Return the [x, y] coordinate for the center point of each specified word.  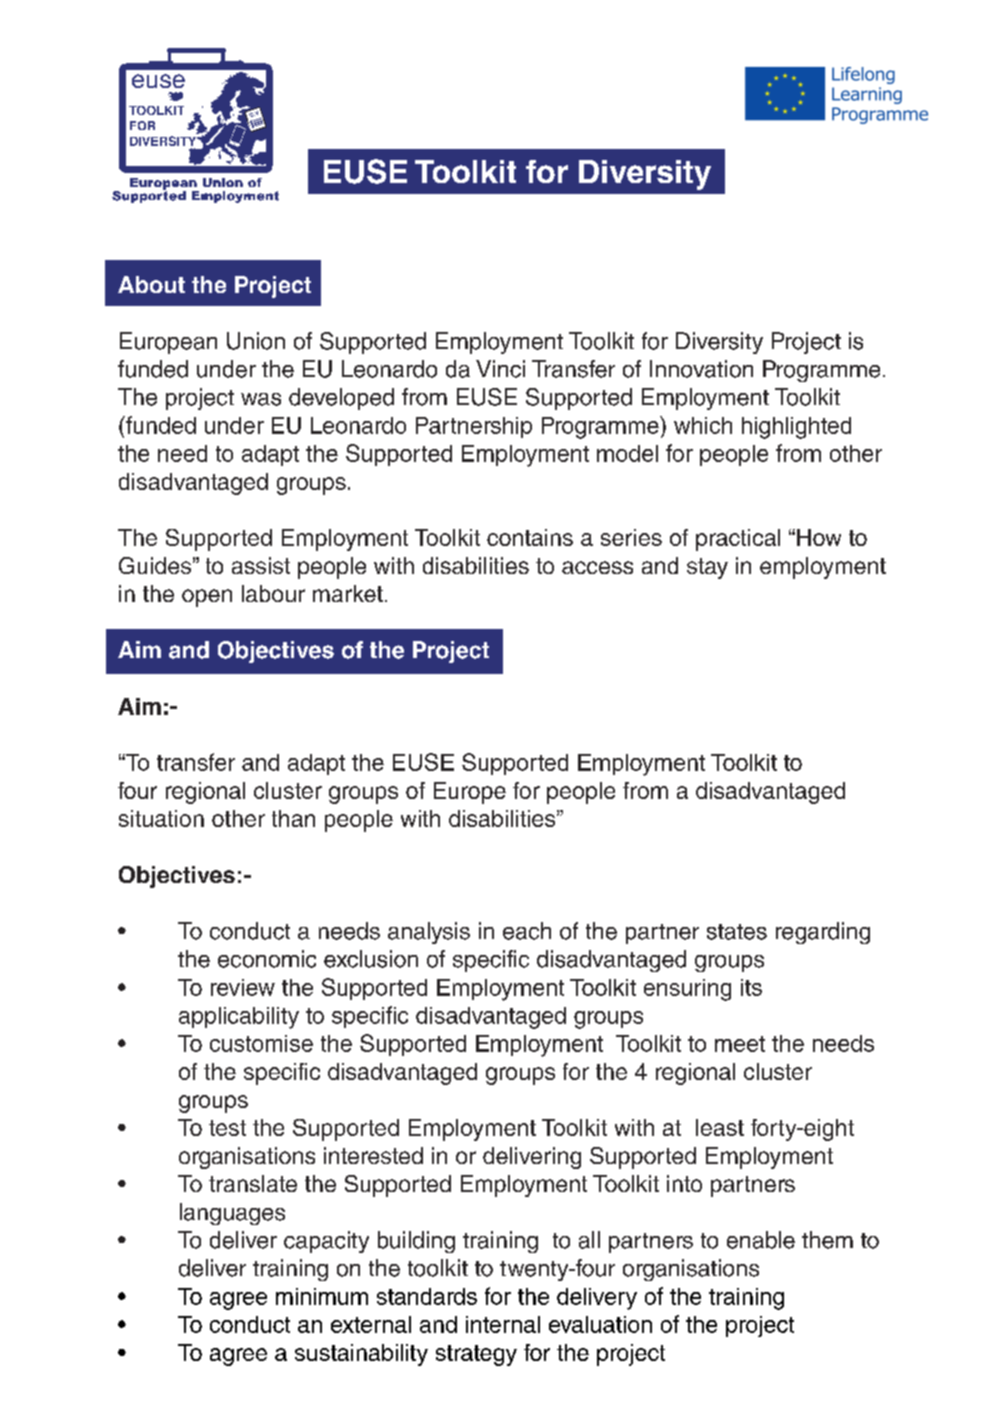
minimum [322, 1296]
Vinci [500, 369]
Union [256, 341]
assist [261, 565]
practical [738, 540]
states [737, 932]
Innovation [701, 369]
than [293, 818]
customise [261, 1043]
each [527, 931]
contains [530, 537]
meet [740, 1044]
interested [373, 1155]
